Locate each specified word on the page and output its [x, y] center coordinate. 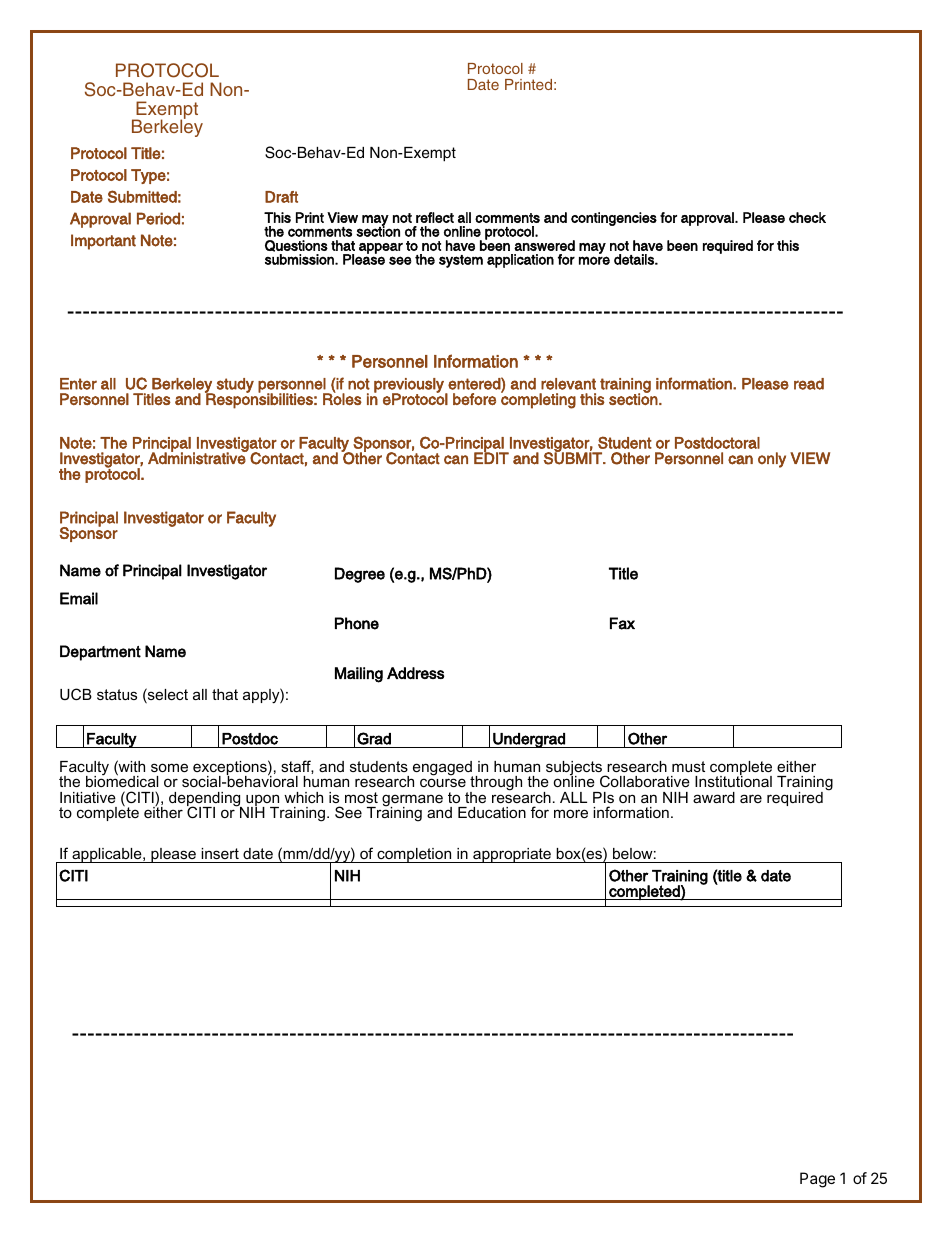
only [772, 460]
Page [817, 1180]
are [751, 798]
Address [415, 673]
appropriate [512, 855]
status [117, 694]
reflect [435, 217]
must [688, 766]
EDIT [491, 457]
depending [206, 800]
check [807, 217]
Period [158, 218]
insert [220, 853]
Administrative [198, 457]
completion [414, 855]
